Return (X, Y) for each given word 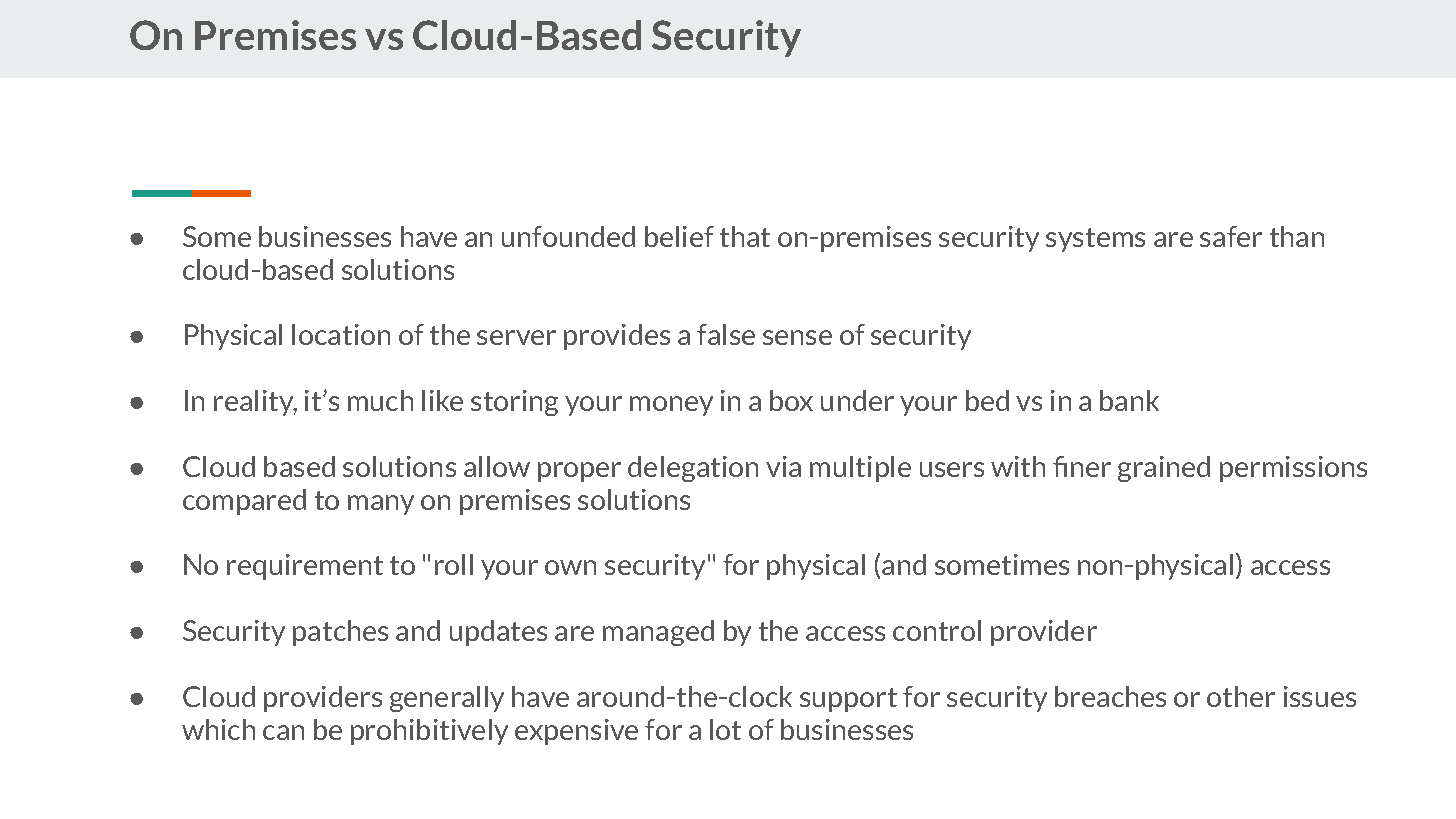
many (381, 505)
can (283, 732)
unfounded (568, 236)
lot (725, 729)
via (783, 466)
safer (1231, 236)
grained (1164, 469)
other (1241, 696)
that (745, 236)
